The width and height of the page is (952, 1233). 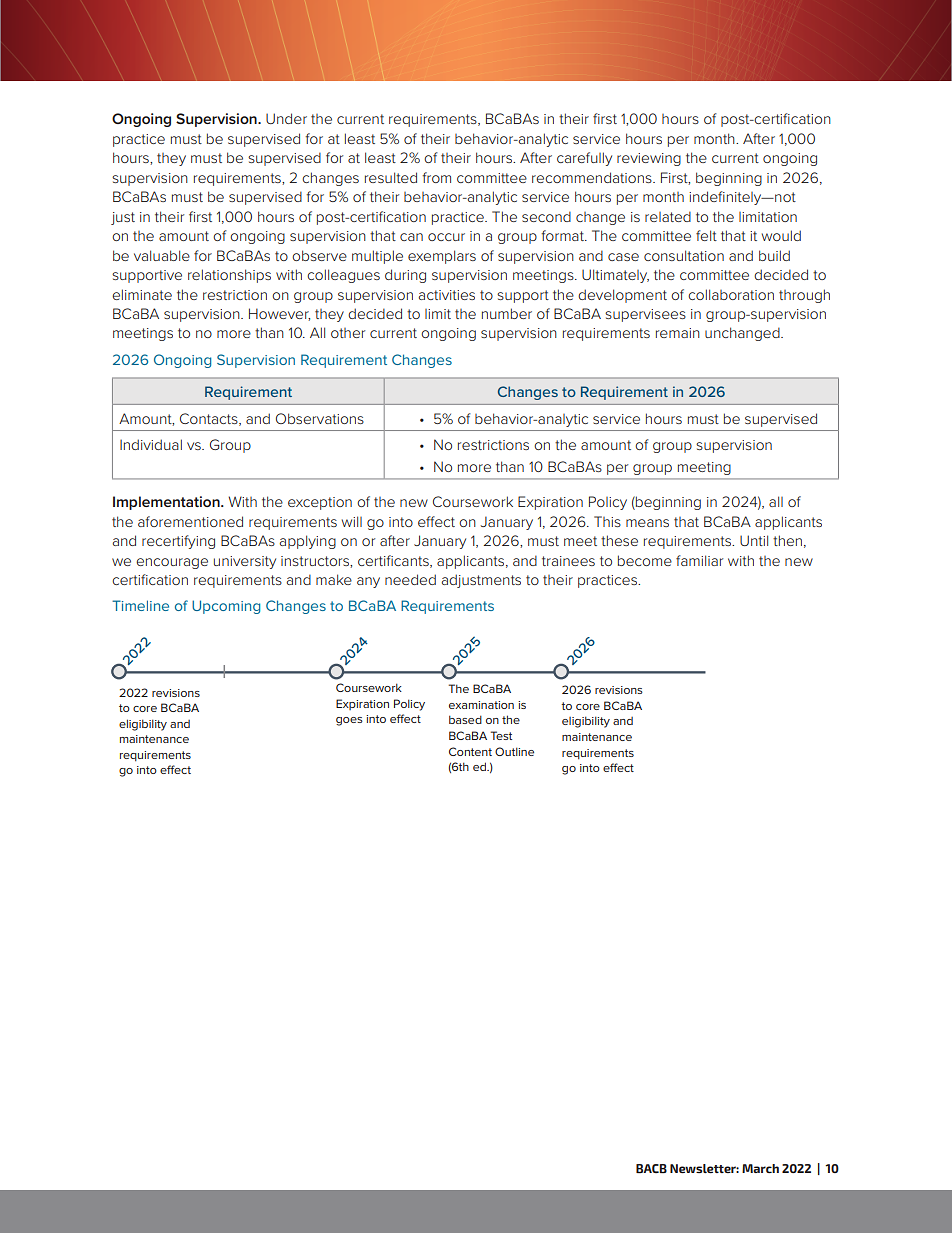 I want to click on familiar, so click(x=699, y=560).
